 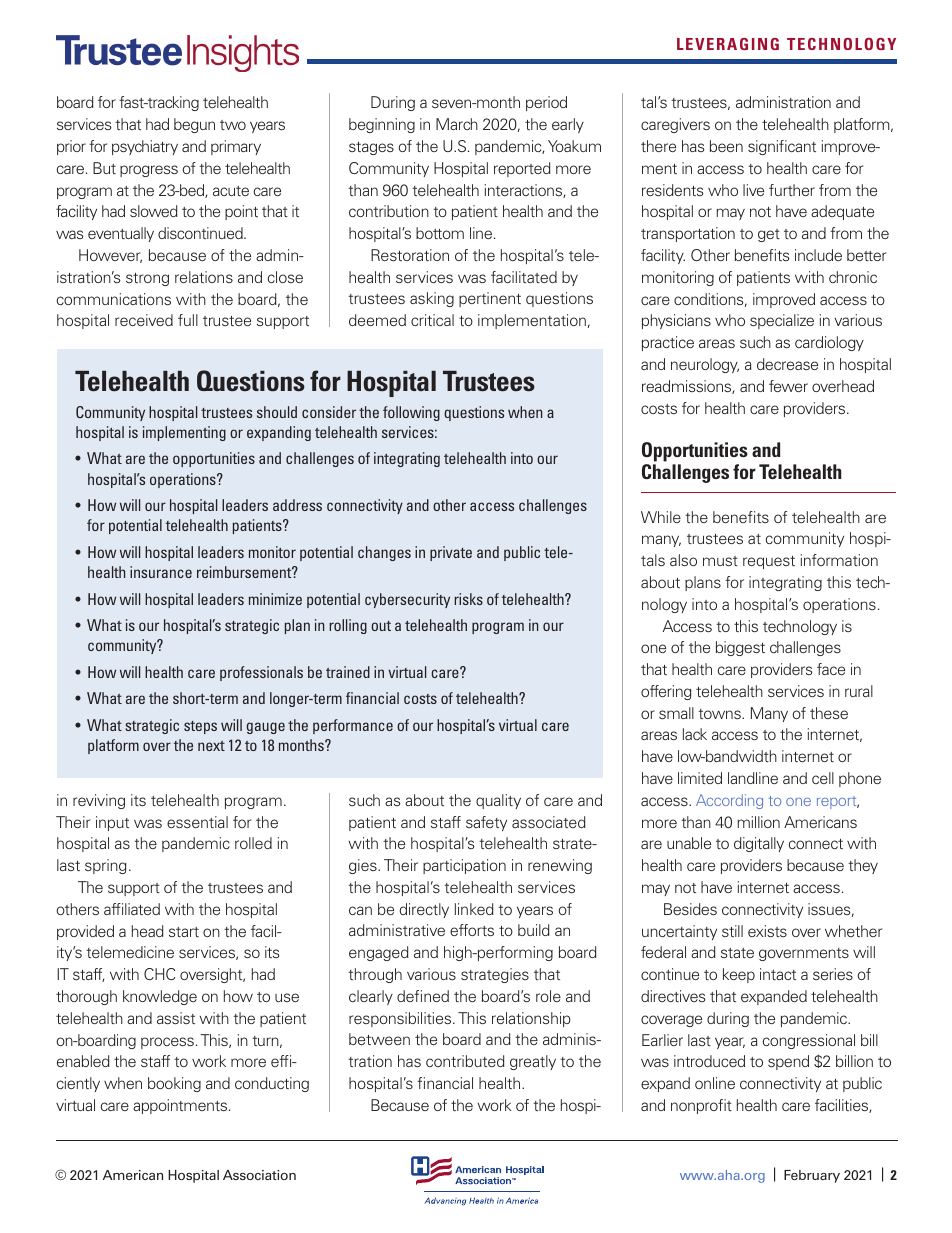 What do you see at coordinates (728, 44) in the page?
I see `LEVERAGING` at bounding box center [728, 44].
